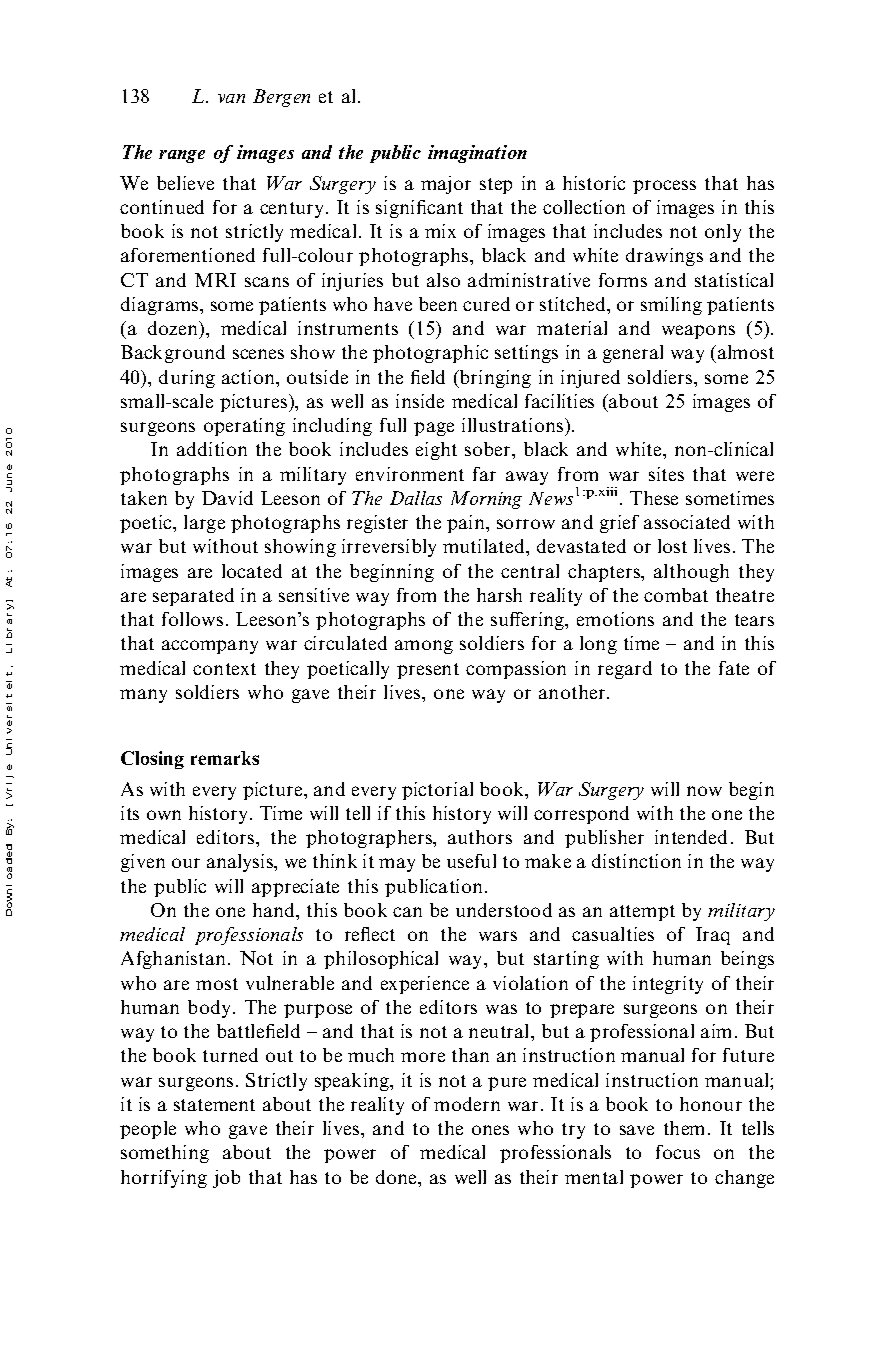  I want to click on process, so click(664, 187).
